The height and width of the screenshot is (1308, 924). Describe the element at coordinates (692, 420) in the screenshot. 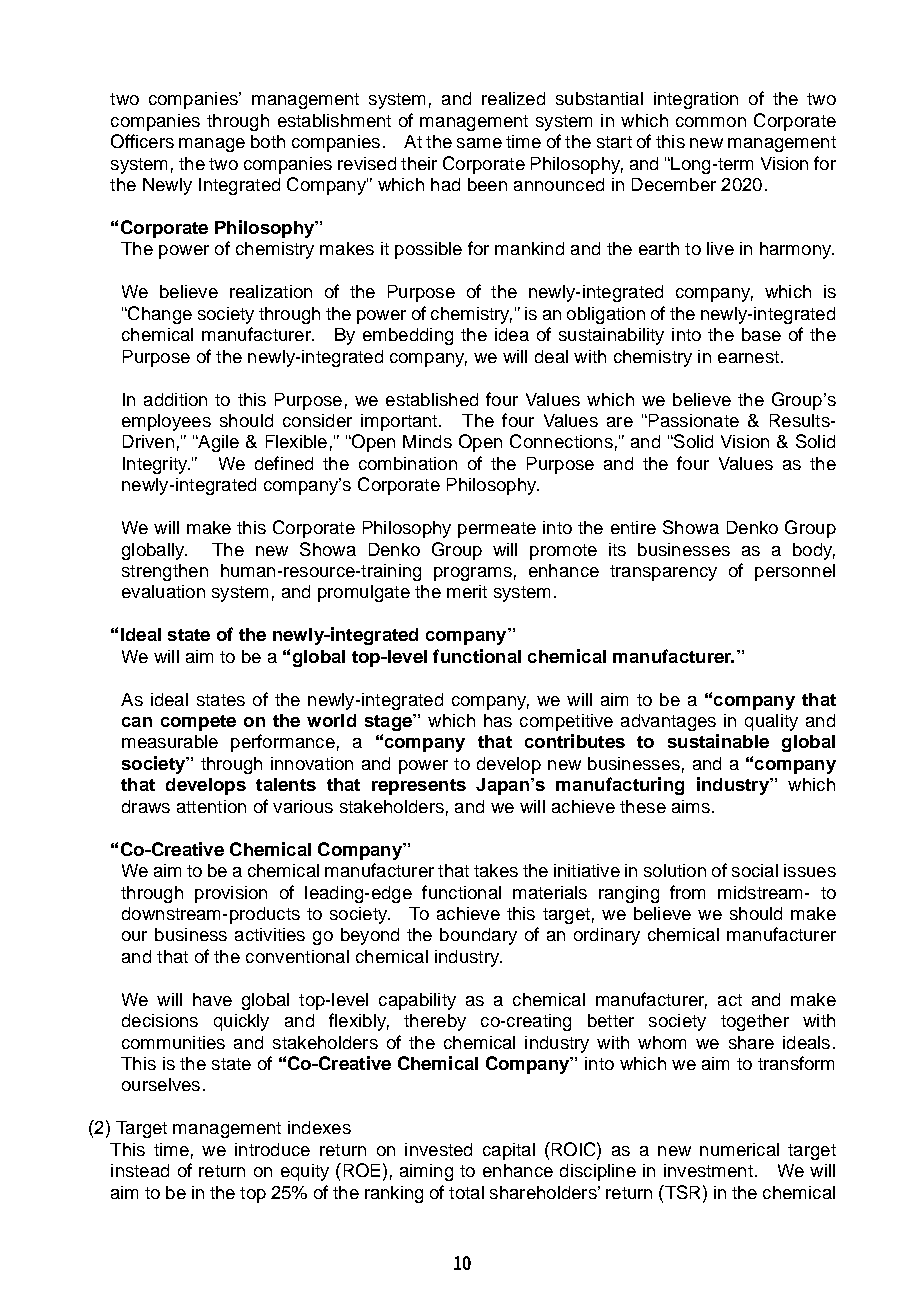

I see `Passionate` at that location.
